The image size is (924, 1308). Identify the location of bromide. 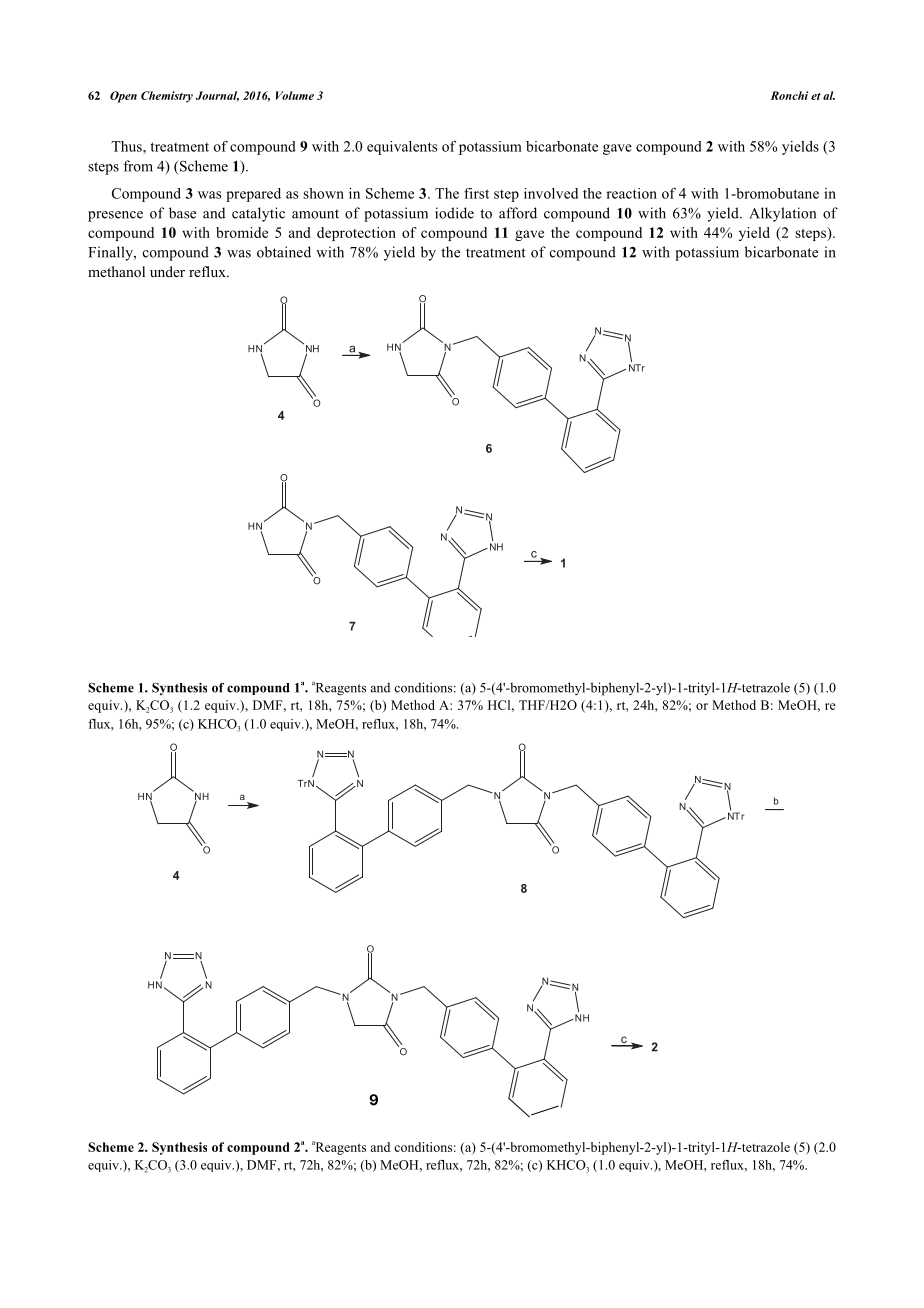
(242, 232).
